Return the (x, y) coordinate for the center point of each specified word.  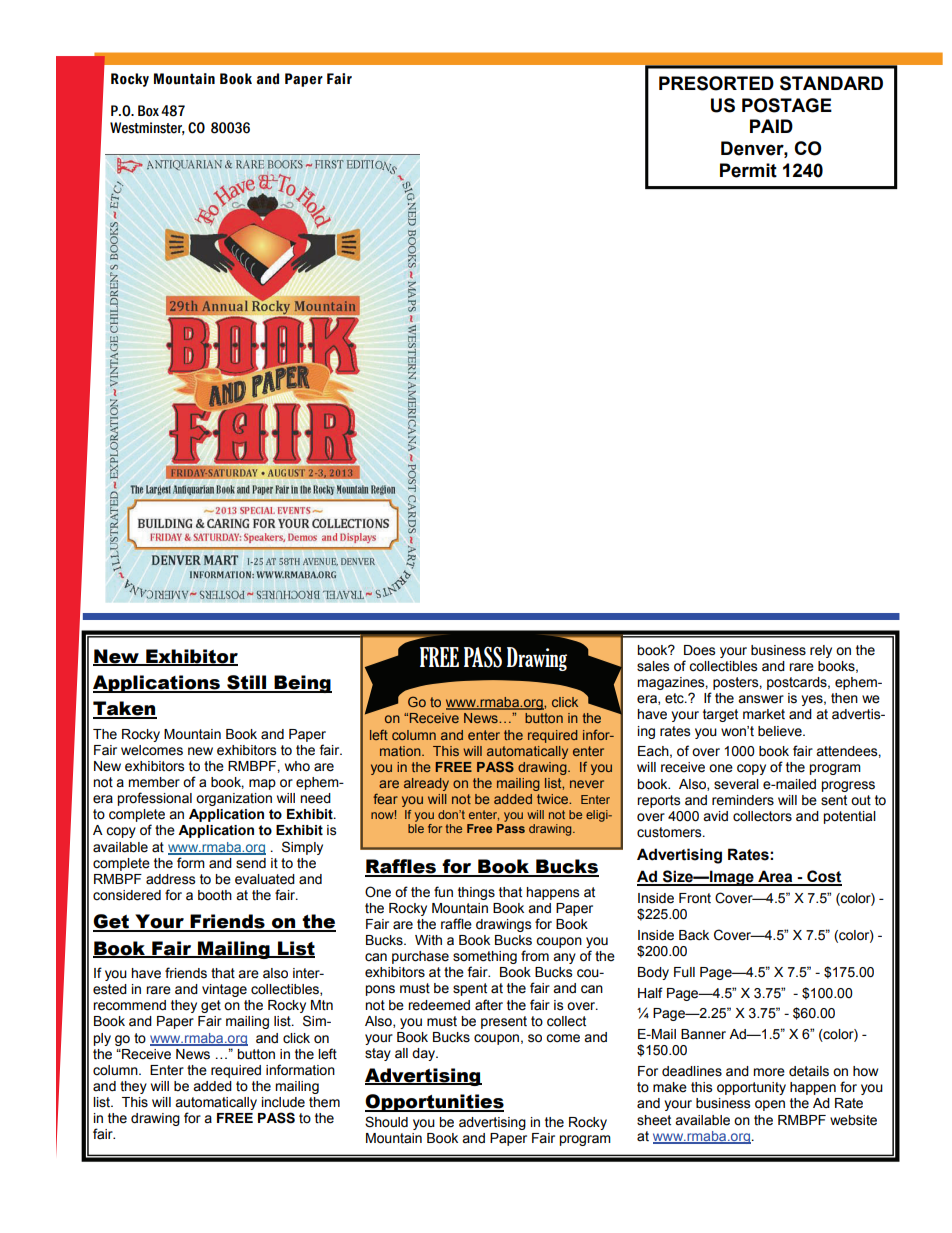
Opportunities (434, 1103)
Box (148, 111)
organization (234, 799)
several (736, 784)
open (770, 1105)
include (283, 1102)
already (426, 784)
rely (821, 651)
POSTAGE (787, 105)
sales (653, 666)
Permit (748, 170)
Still (247, 683)
